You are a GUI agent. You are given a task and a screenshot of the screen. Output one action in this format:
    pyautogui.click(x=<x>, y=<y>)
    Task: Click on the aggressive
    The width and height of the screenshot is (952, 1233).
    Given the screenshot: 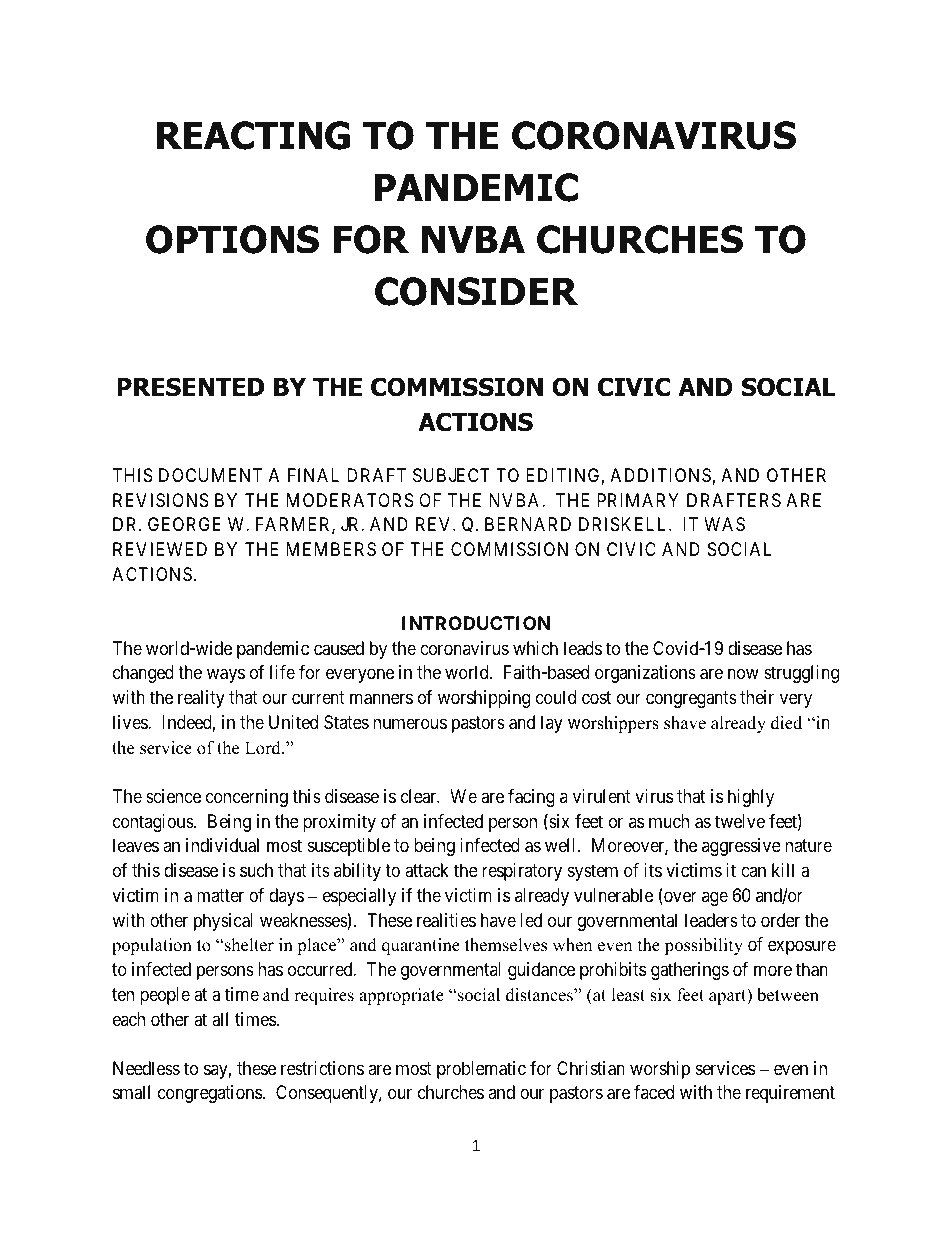 What is the action you would take?
    pyautogui.click(x=741, y=847)
